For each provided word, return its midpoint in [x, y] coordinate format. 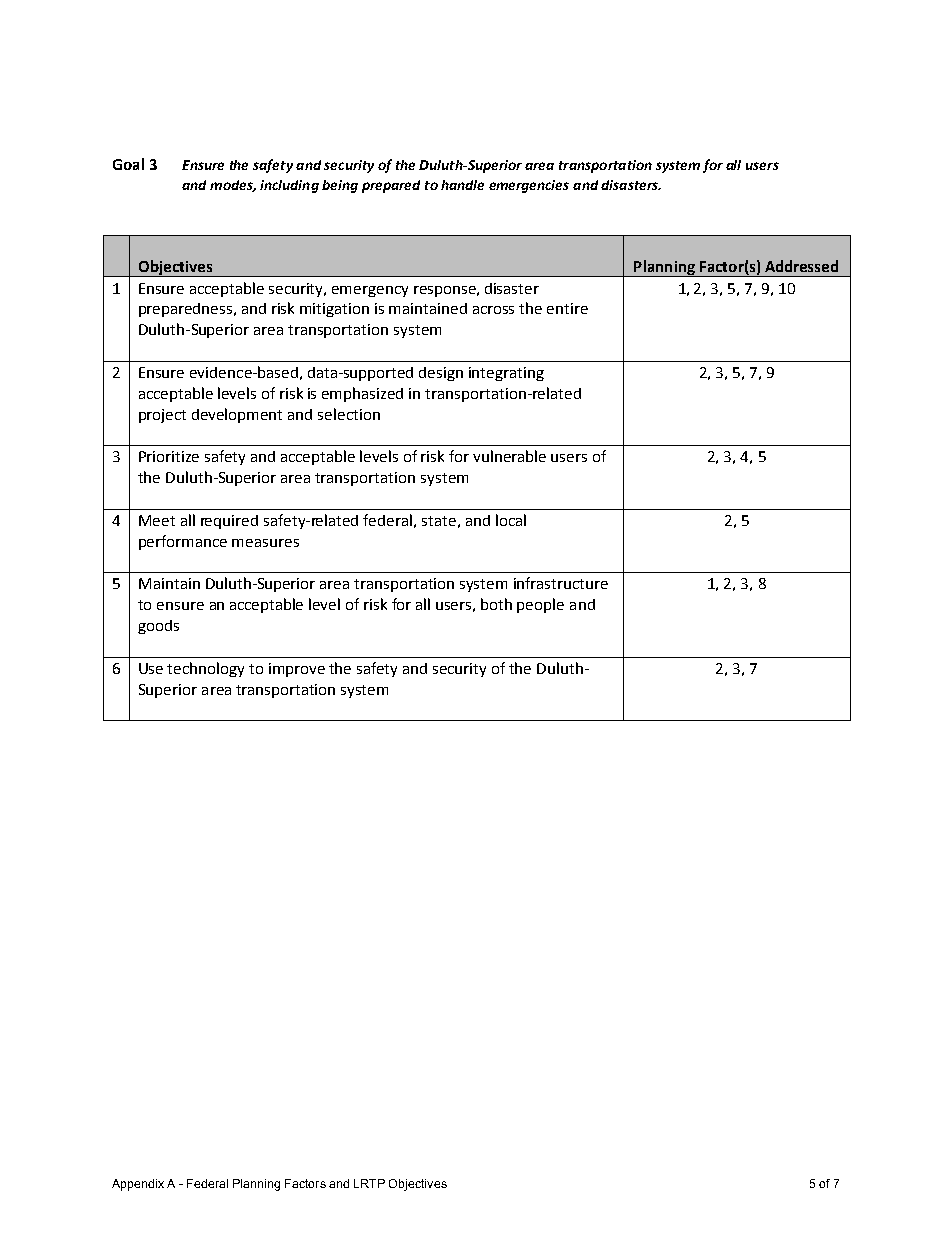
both [496, 604]
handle [462, 185]
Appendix [138, 1185]
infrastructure [561, 583]
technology [205, 669]
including [289, 186]
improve [297, 670]
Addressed [801, 266]
